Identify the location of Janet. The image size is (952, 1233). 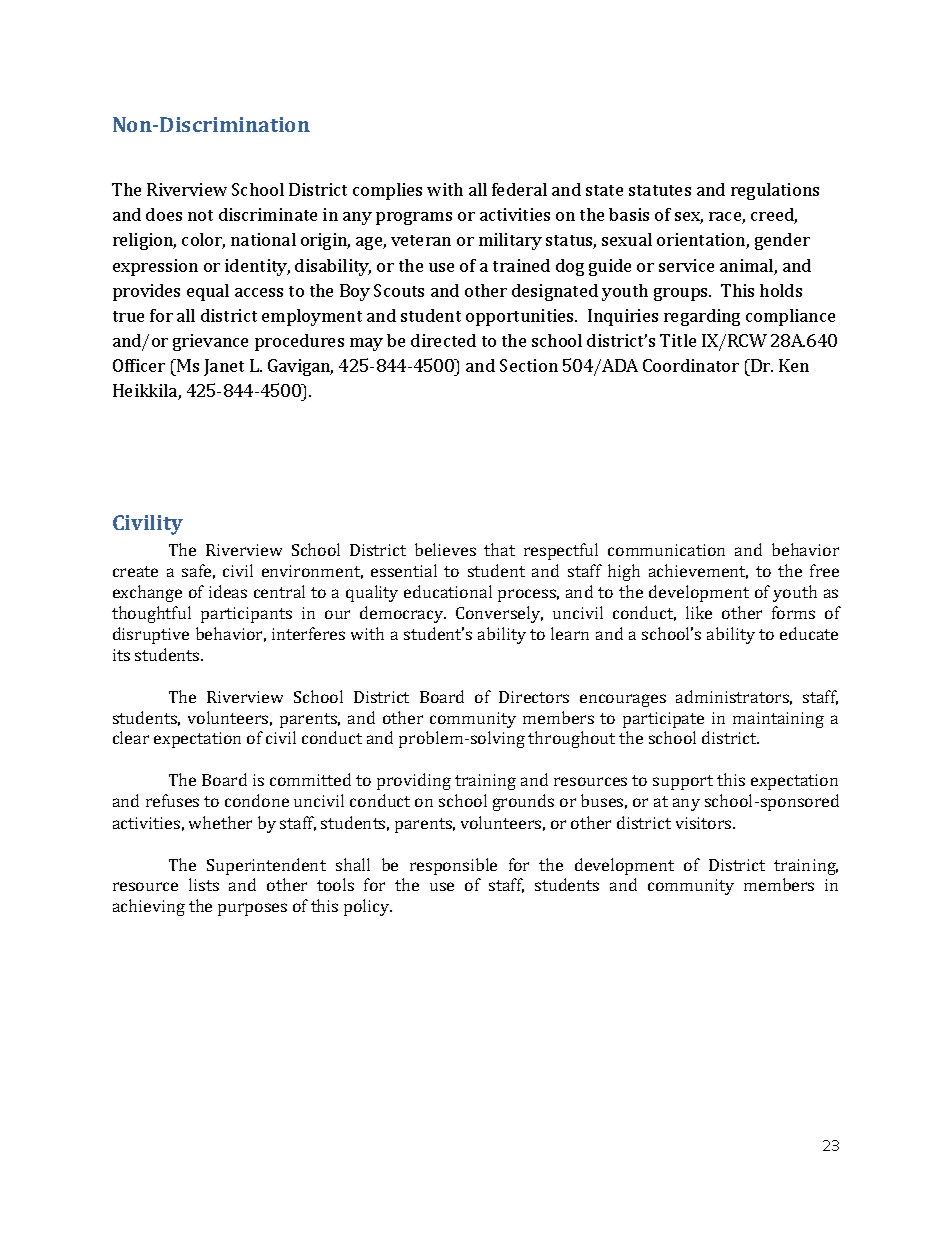
(224, 367).
